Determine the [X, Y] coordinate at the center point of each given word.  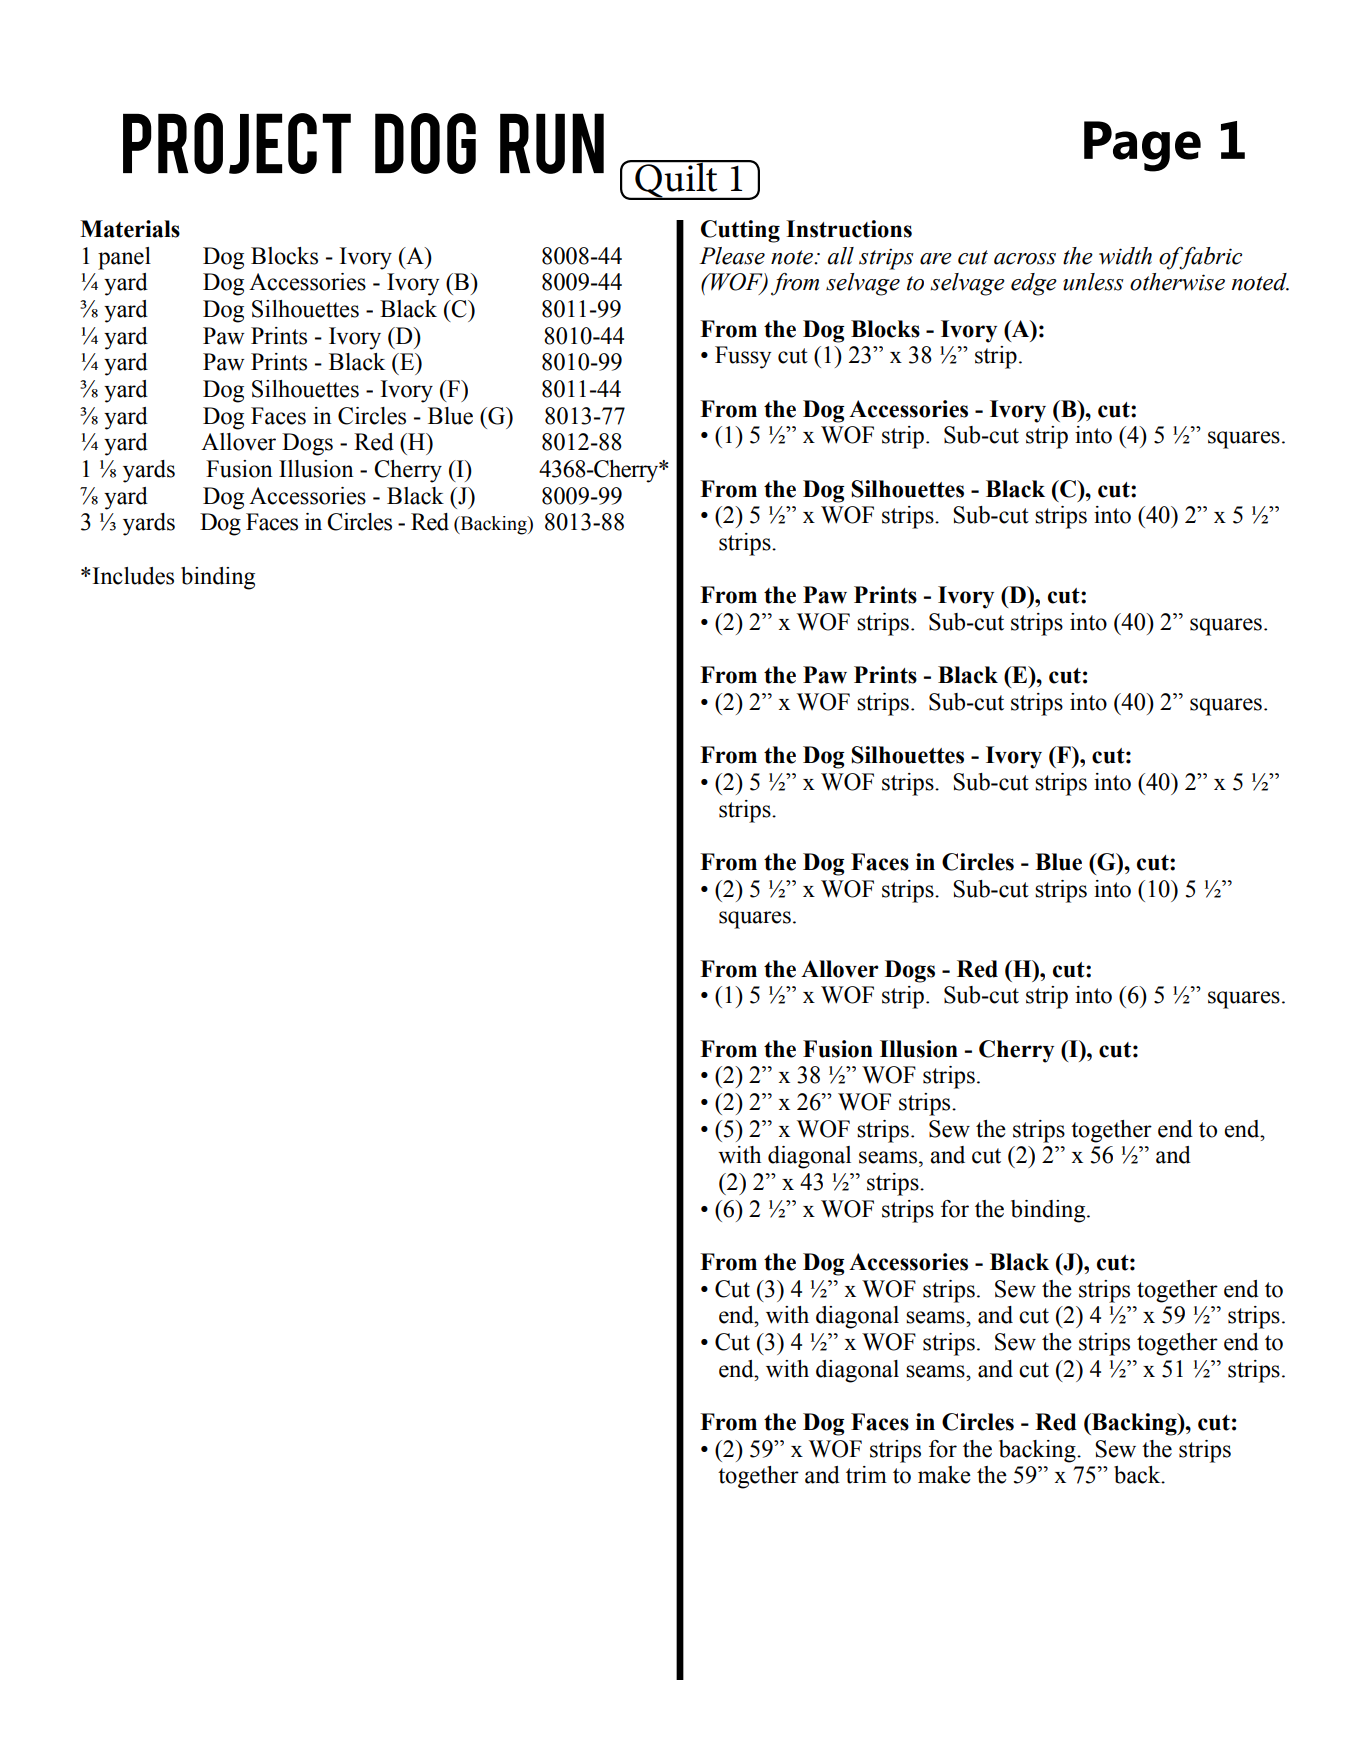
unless [1093, 282]
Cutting [740, 231]
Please [732, 256]
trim [866, 1475]
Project [237, 143]
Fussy [743, 357]
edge [1034, 284]
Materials [130, 229]
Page [1142, 146]
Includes [133, 576]
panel [124, 258]
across [1025, 259]
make [944, 1475]
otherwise [1177, 282]
